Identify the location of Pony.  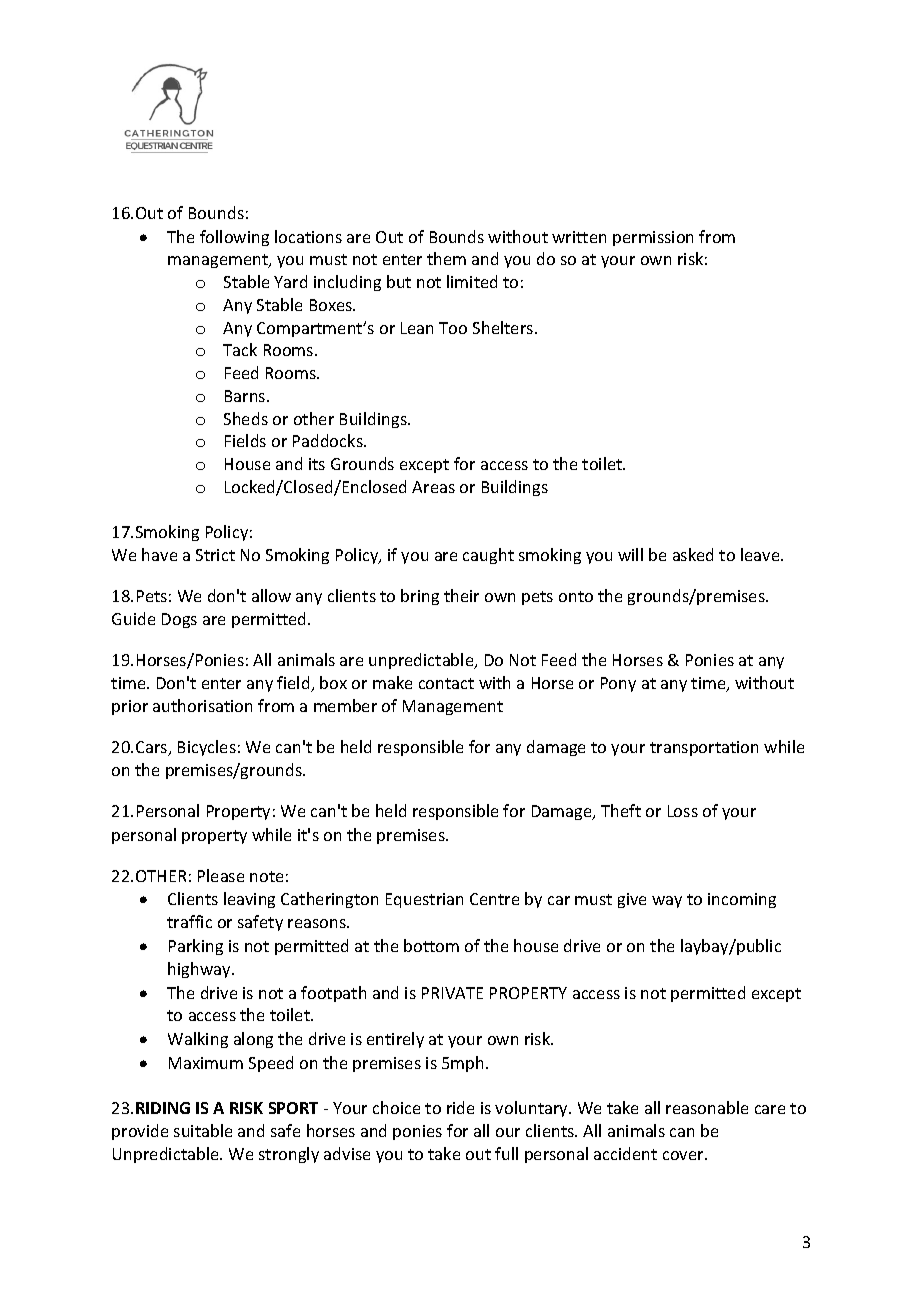
(618, 684).
